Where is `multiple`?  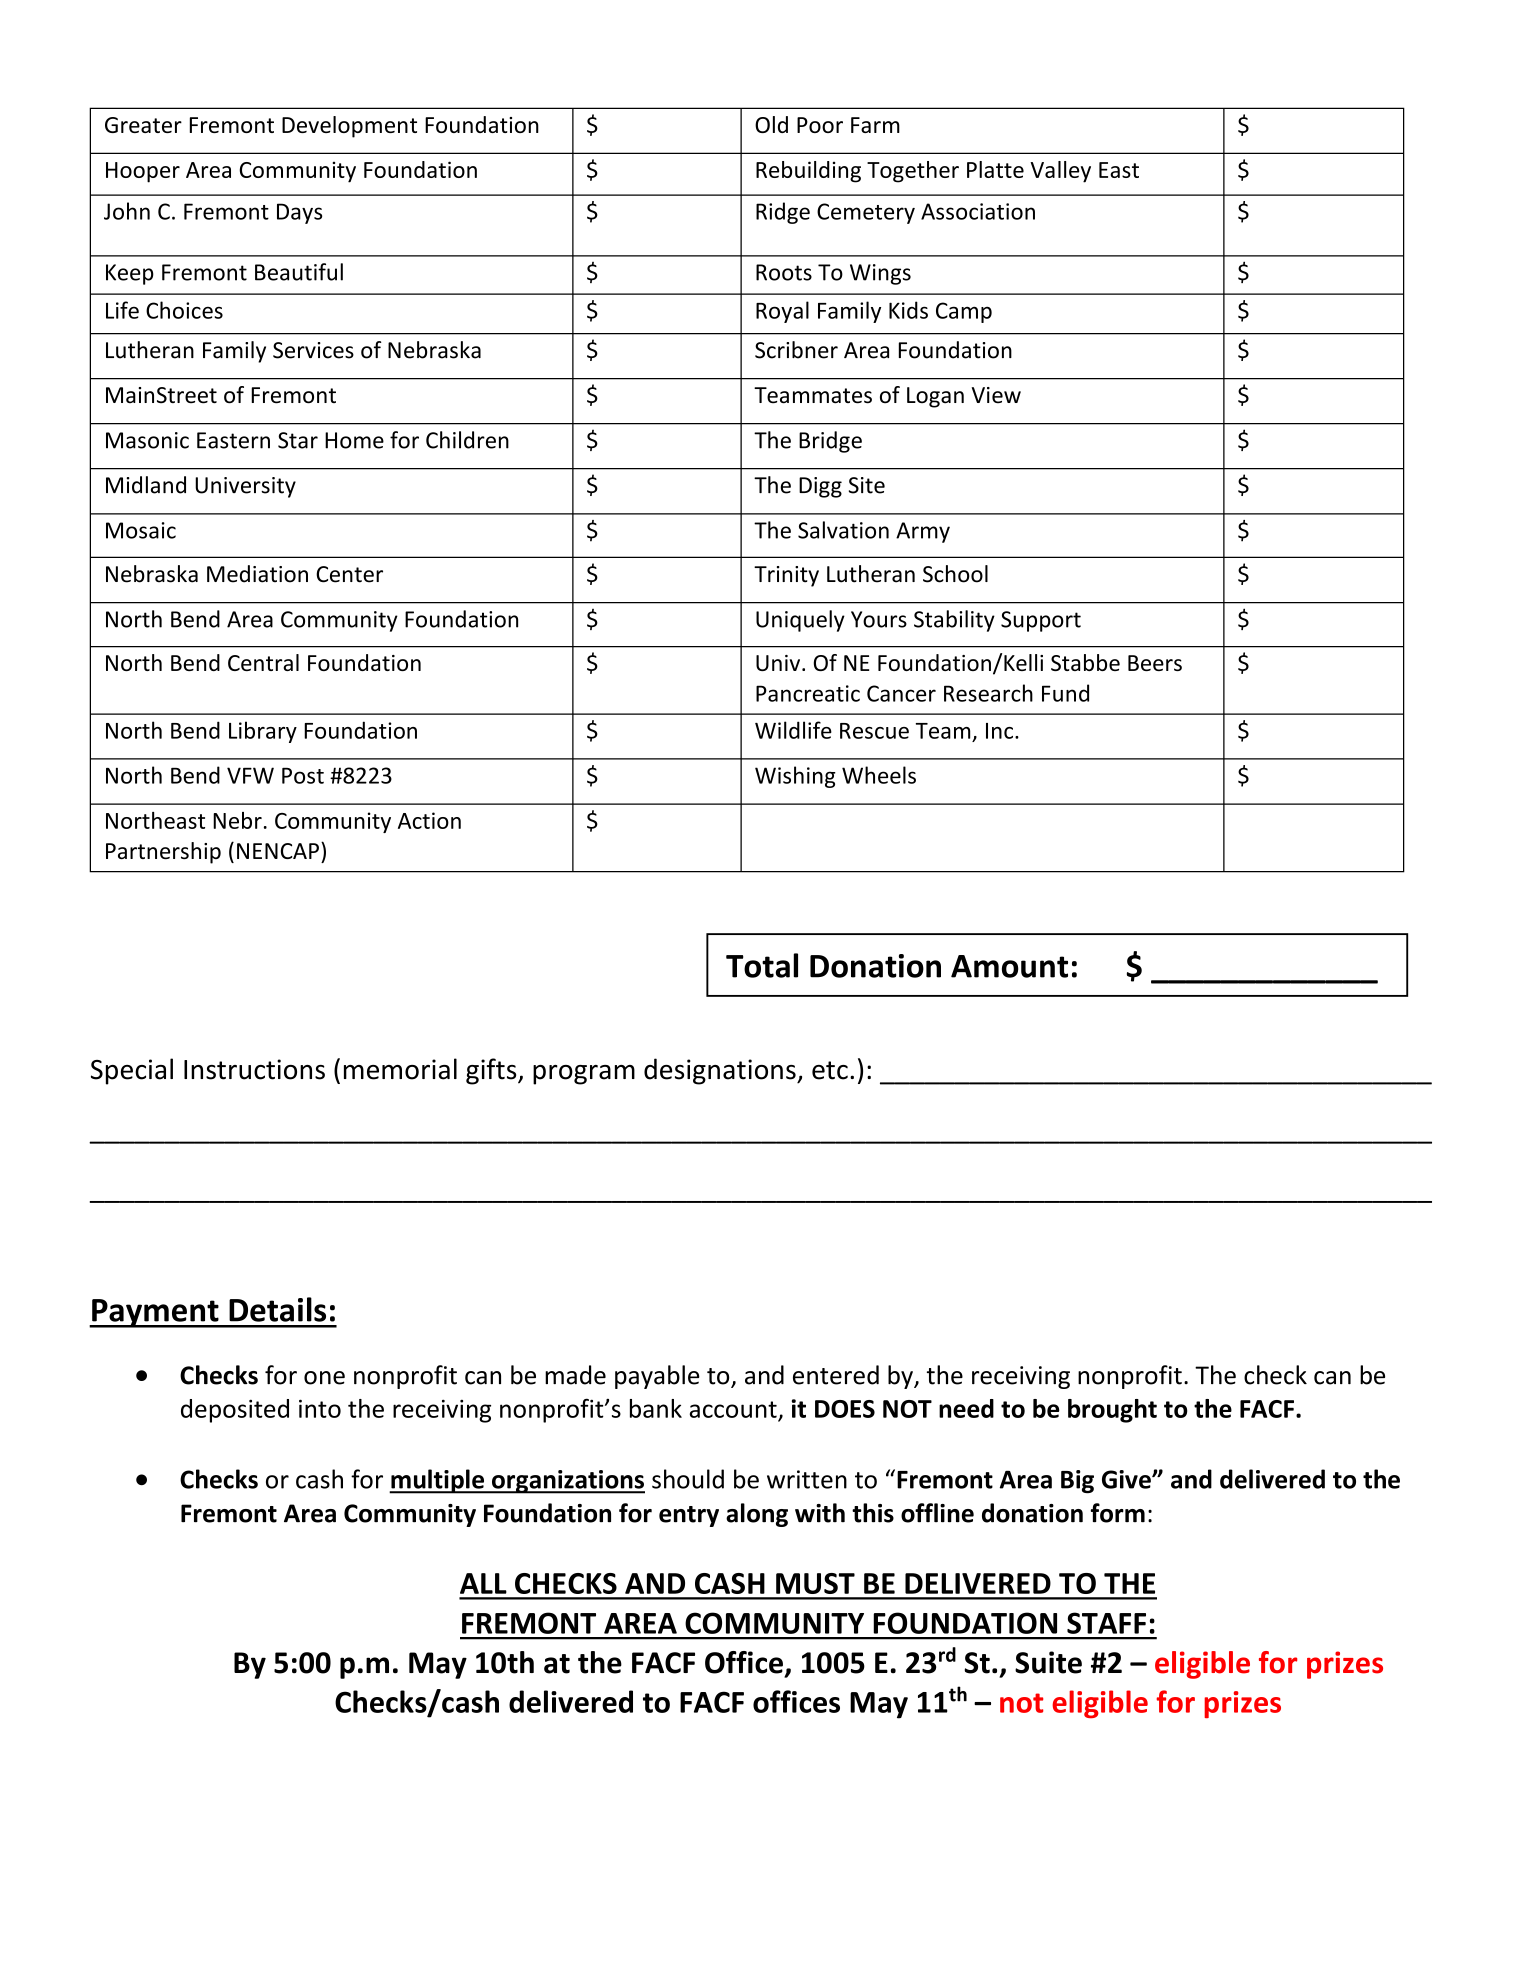
multiple is located at coordinates (438, 1481).
